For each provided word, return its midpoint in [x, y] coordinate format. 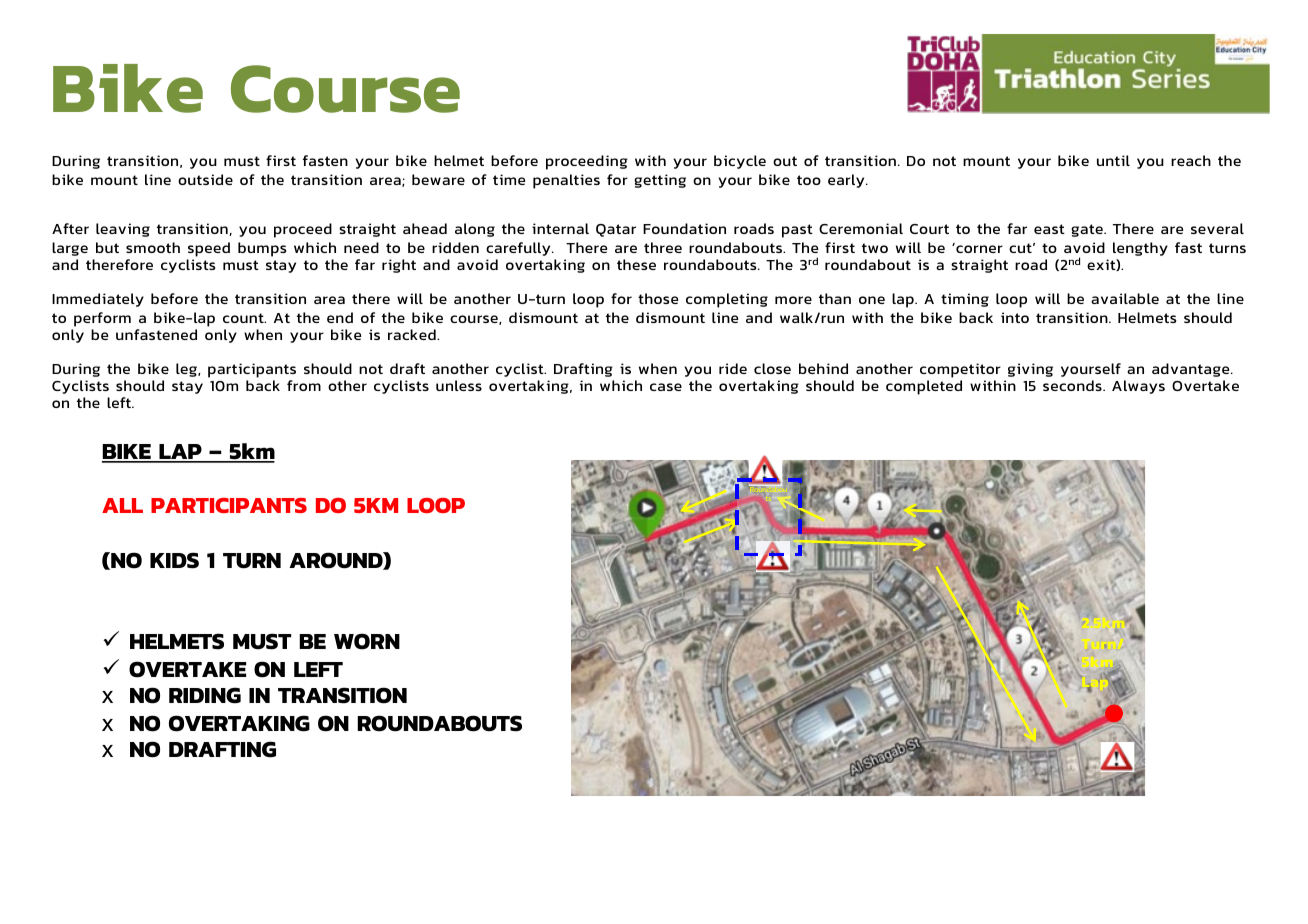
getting [660, 181]
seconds [1073, 385]
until [1113, 160]
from [304, 385]
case [666, 387]
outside [205, 179]
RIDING [205, 695]
